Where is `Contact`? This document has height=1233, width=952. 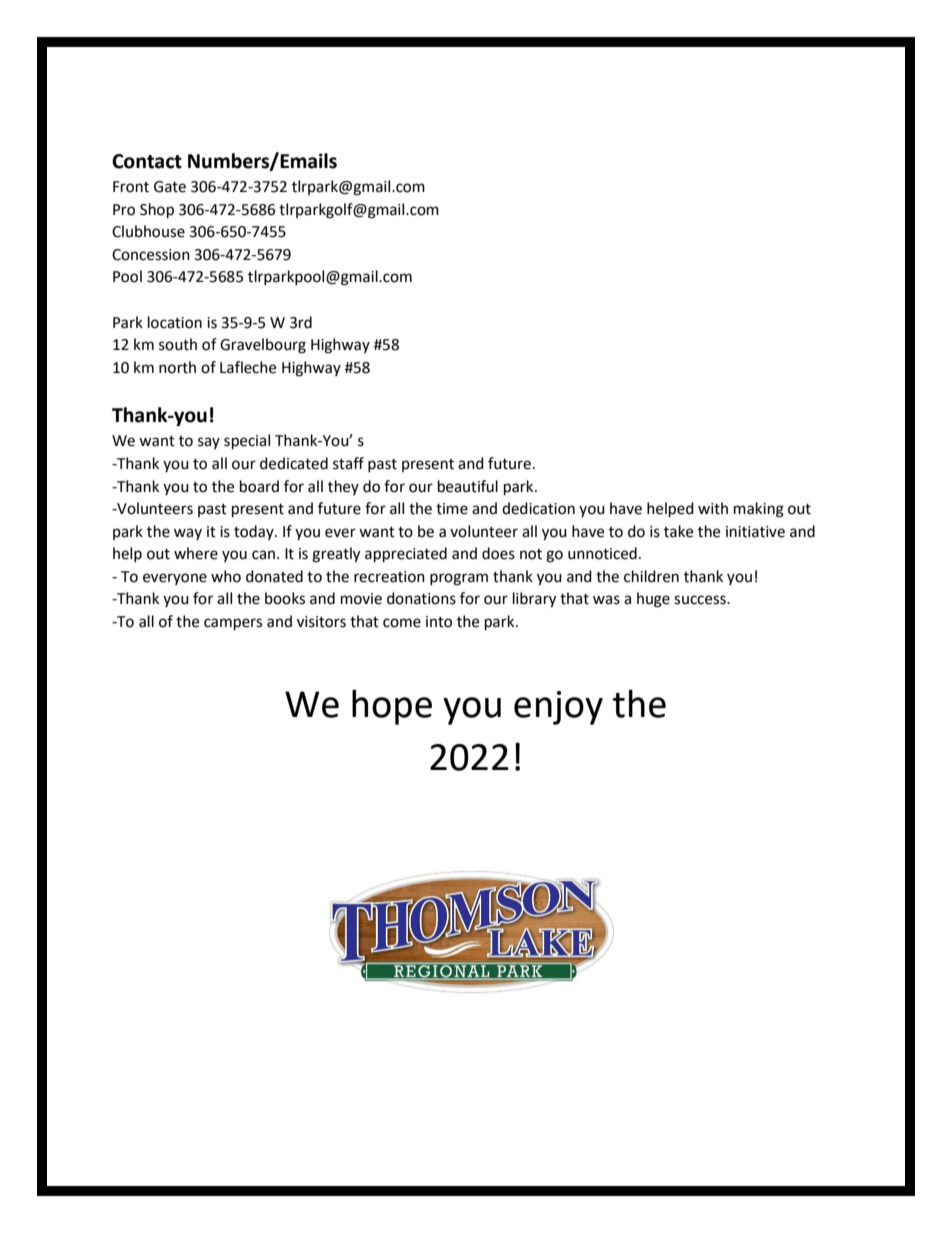 Contact is located at coordinates (147, 161).
